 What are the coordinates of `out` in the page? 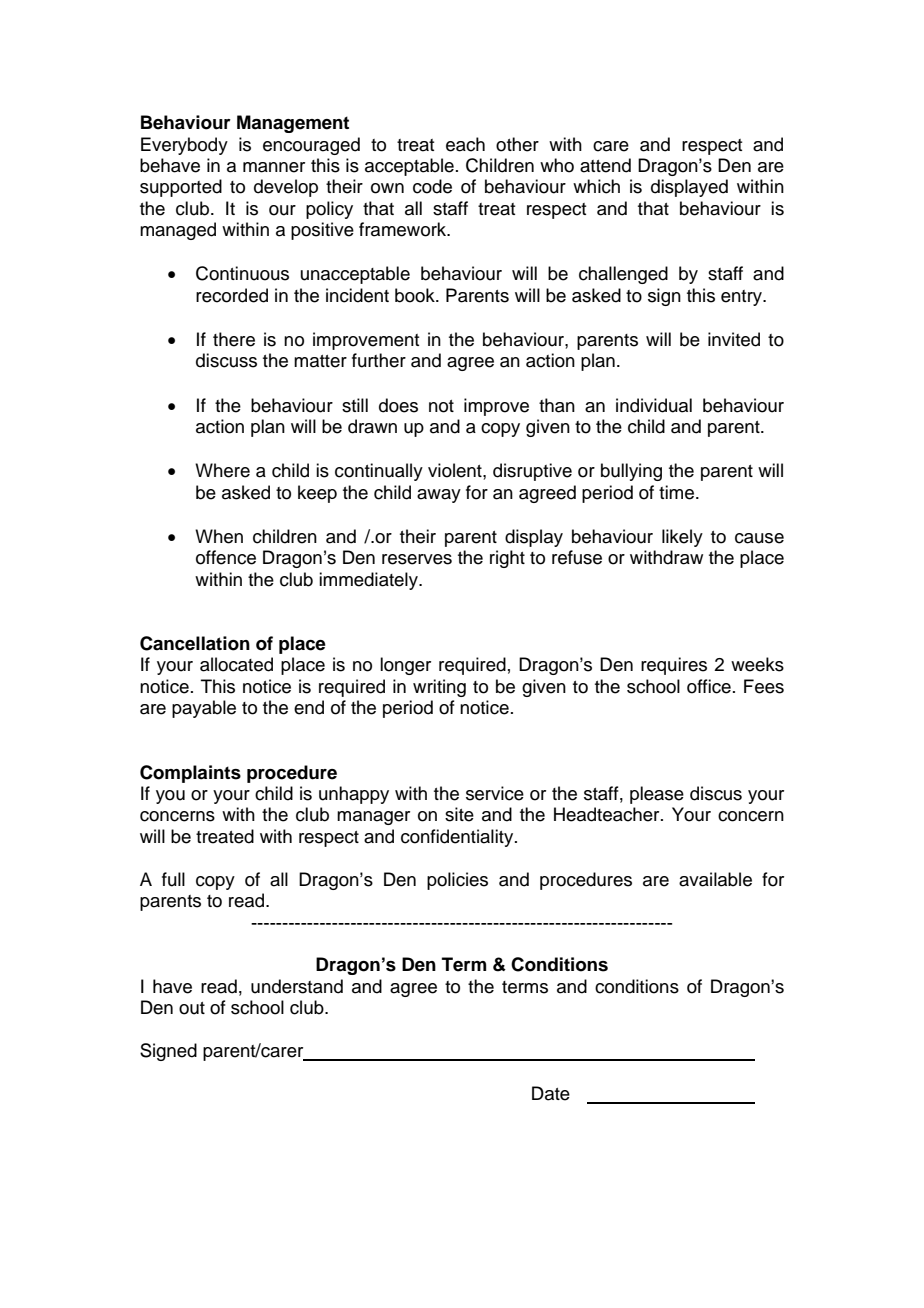 It's located at (192, 1008).
